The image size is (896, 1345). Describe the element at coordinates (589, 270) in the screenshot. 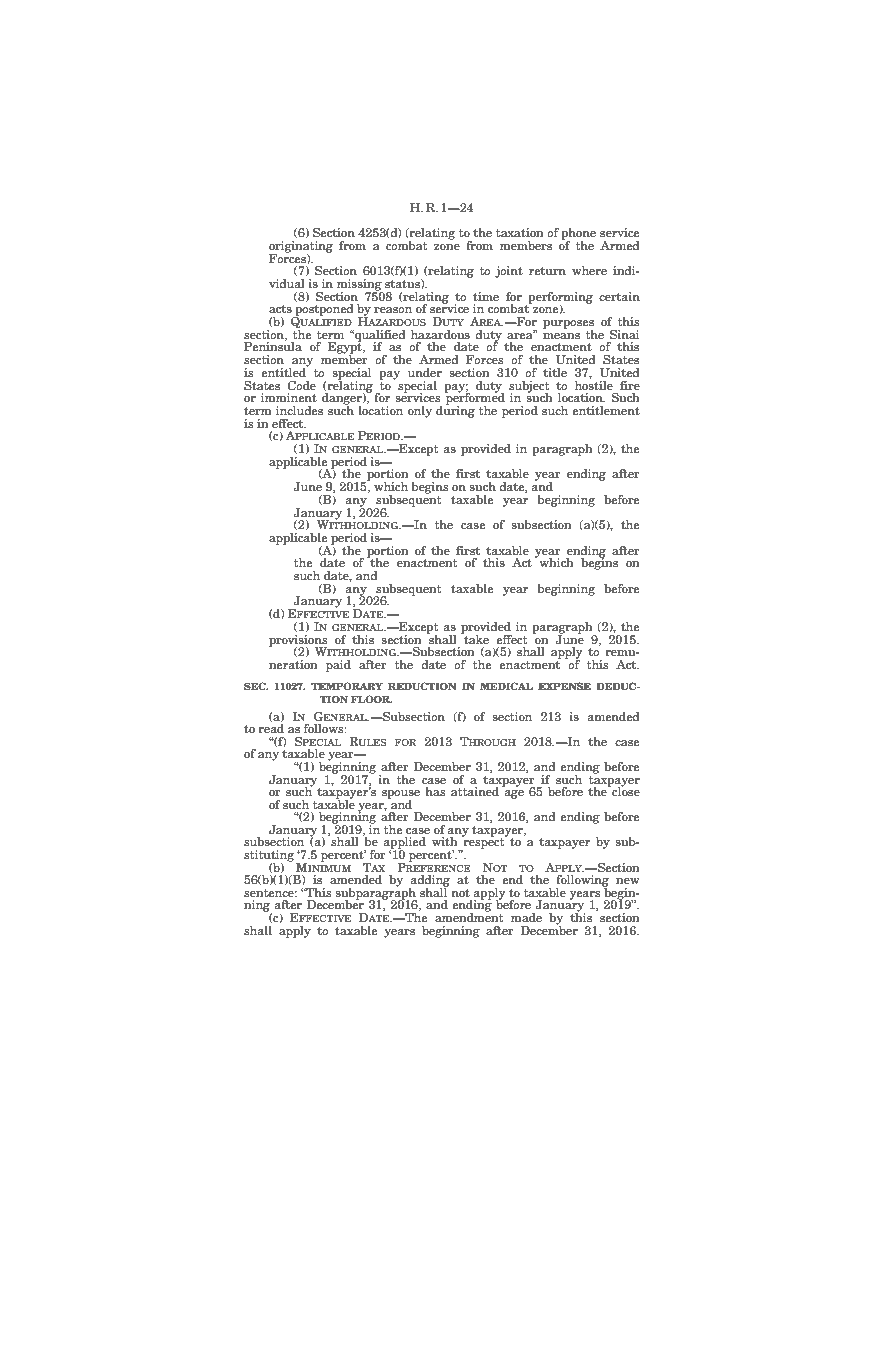

I see `where` at that location.
